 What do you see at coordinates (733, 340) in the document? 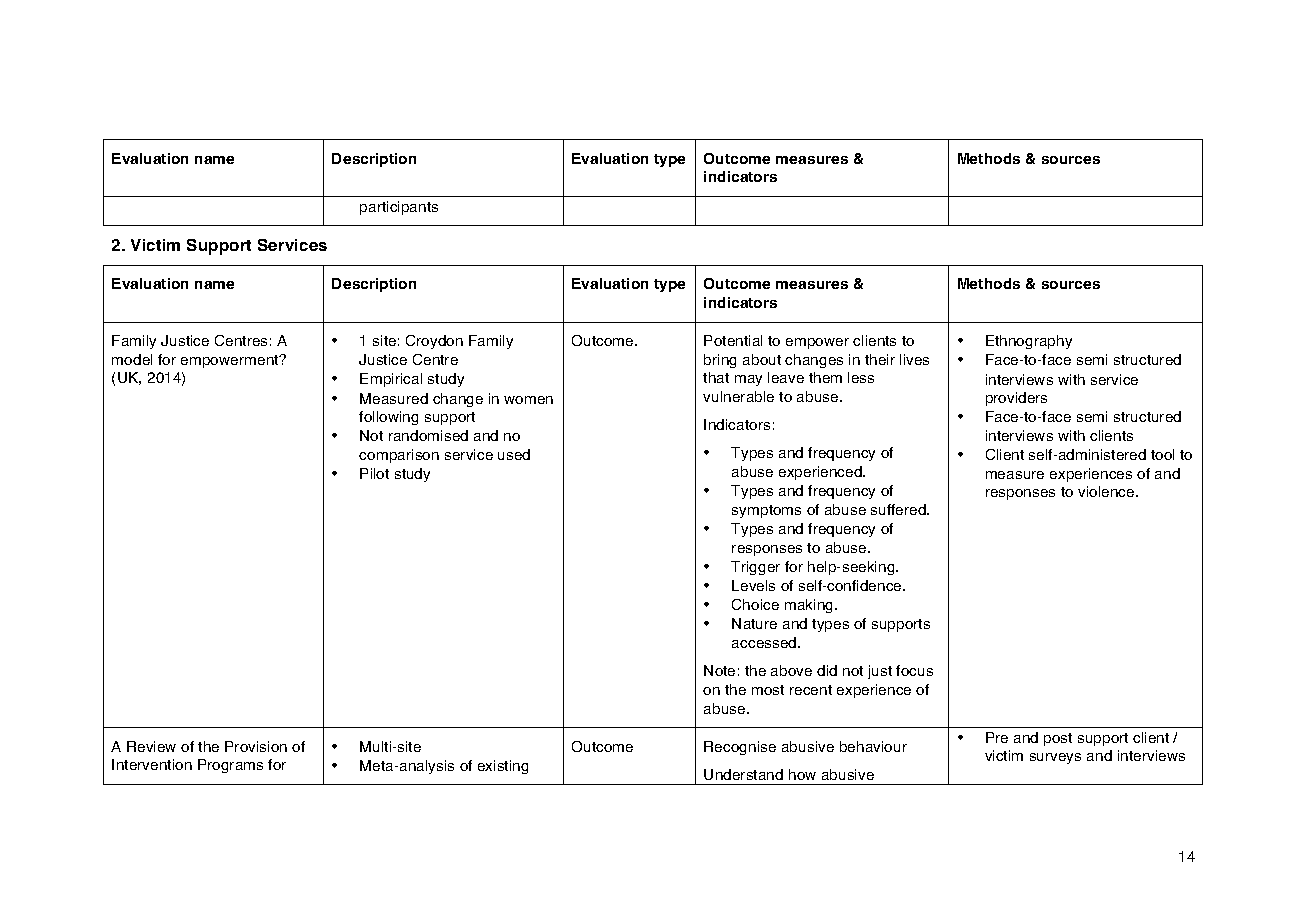
I see `Potential` at bounding box center [733, 340].
